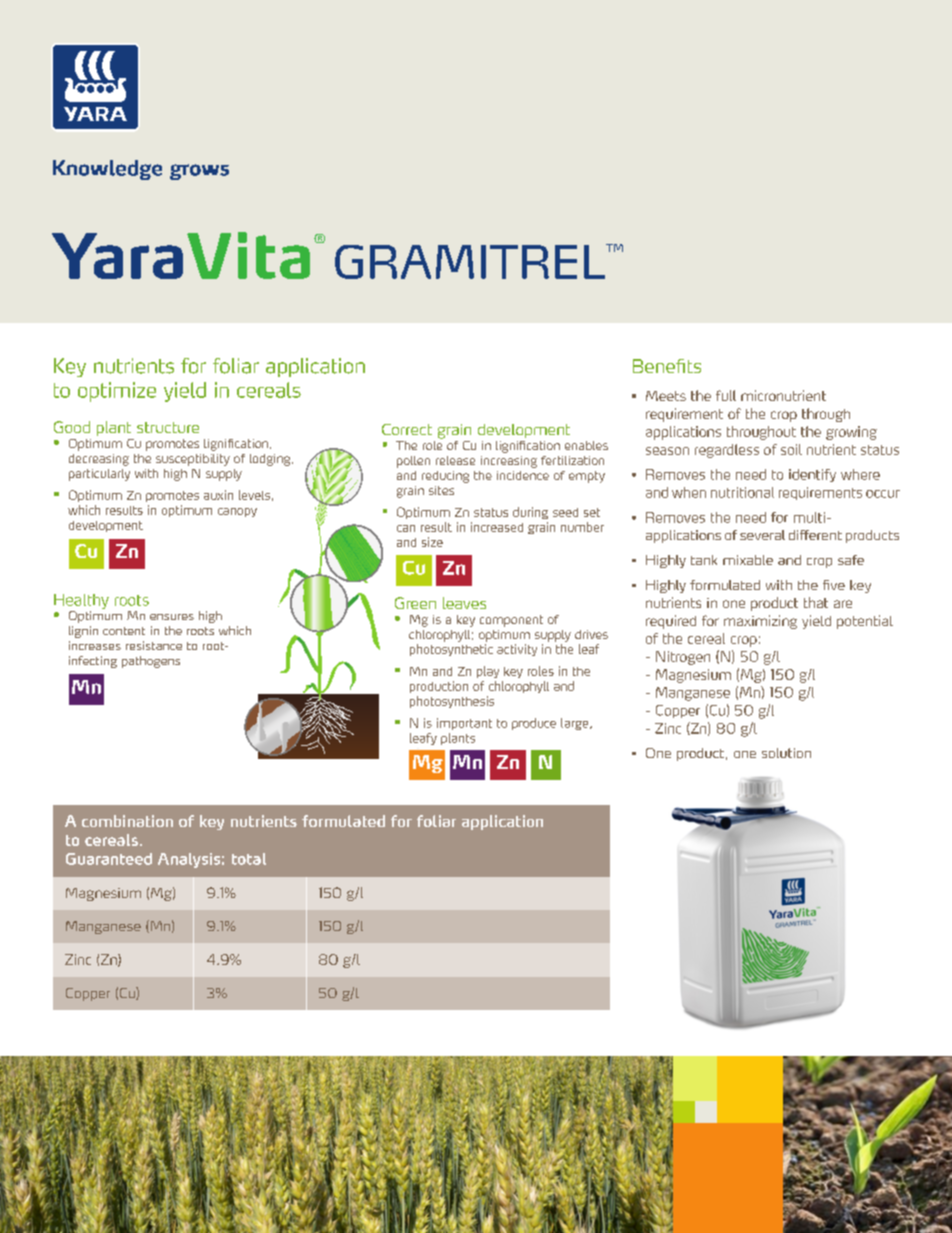 The height and width of the screenshot is (1233, 952). What do you see at coordinates (407, 429) in the screenshot?
I see `Correct` at bounding box center [407, 429].
